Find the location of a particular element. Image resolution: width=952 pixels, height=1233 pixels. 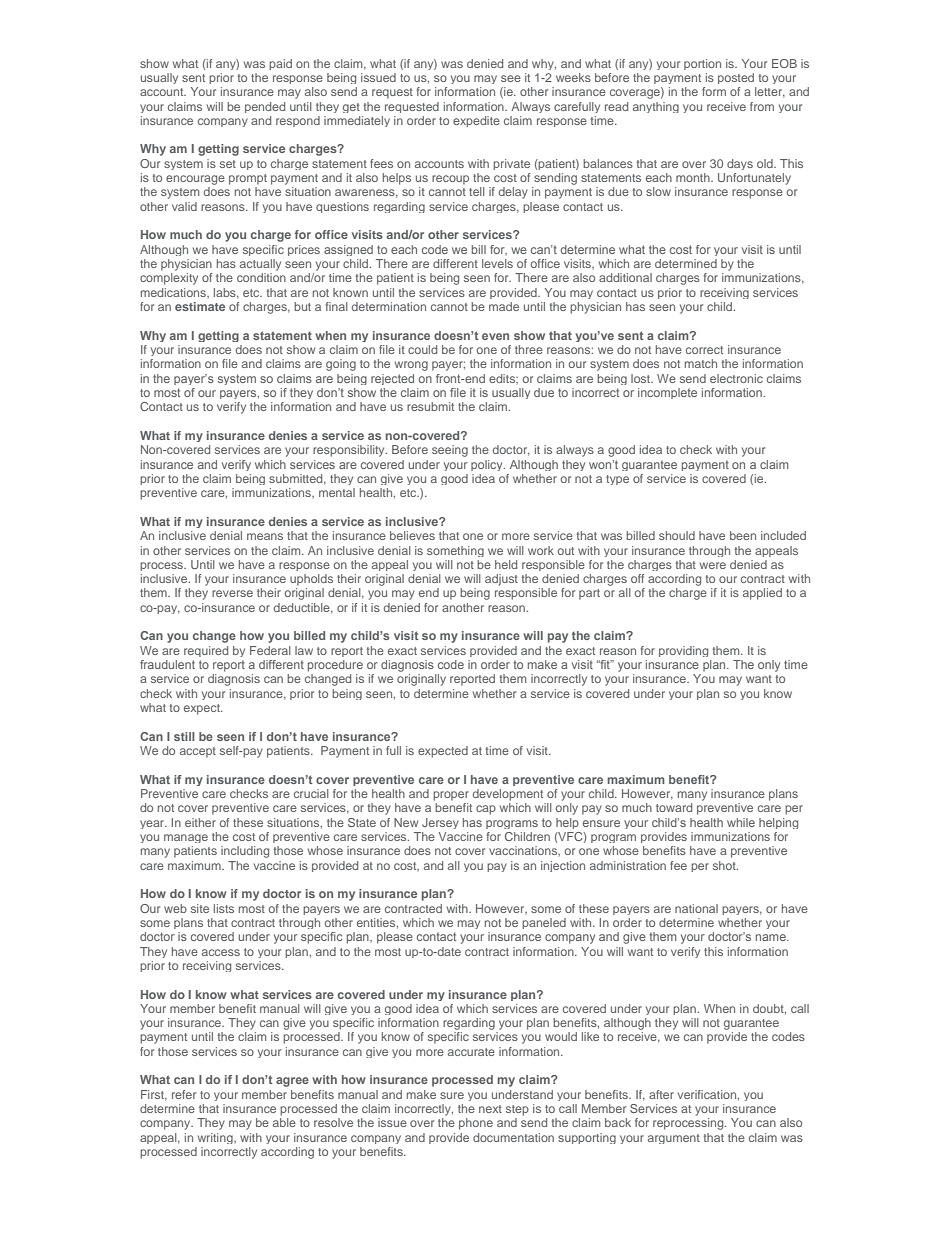

shot is located at coordinates (725, 865).
